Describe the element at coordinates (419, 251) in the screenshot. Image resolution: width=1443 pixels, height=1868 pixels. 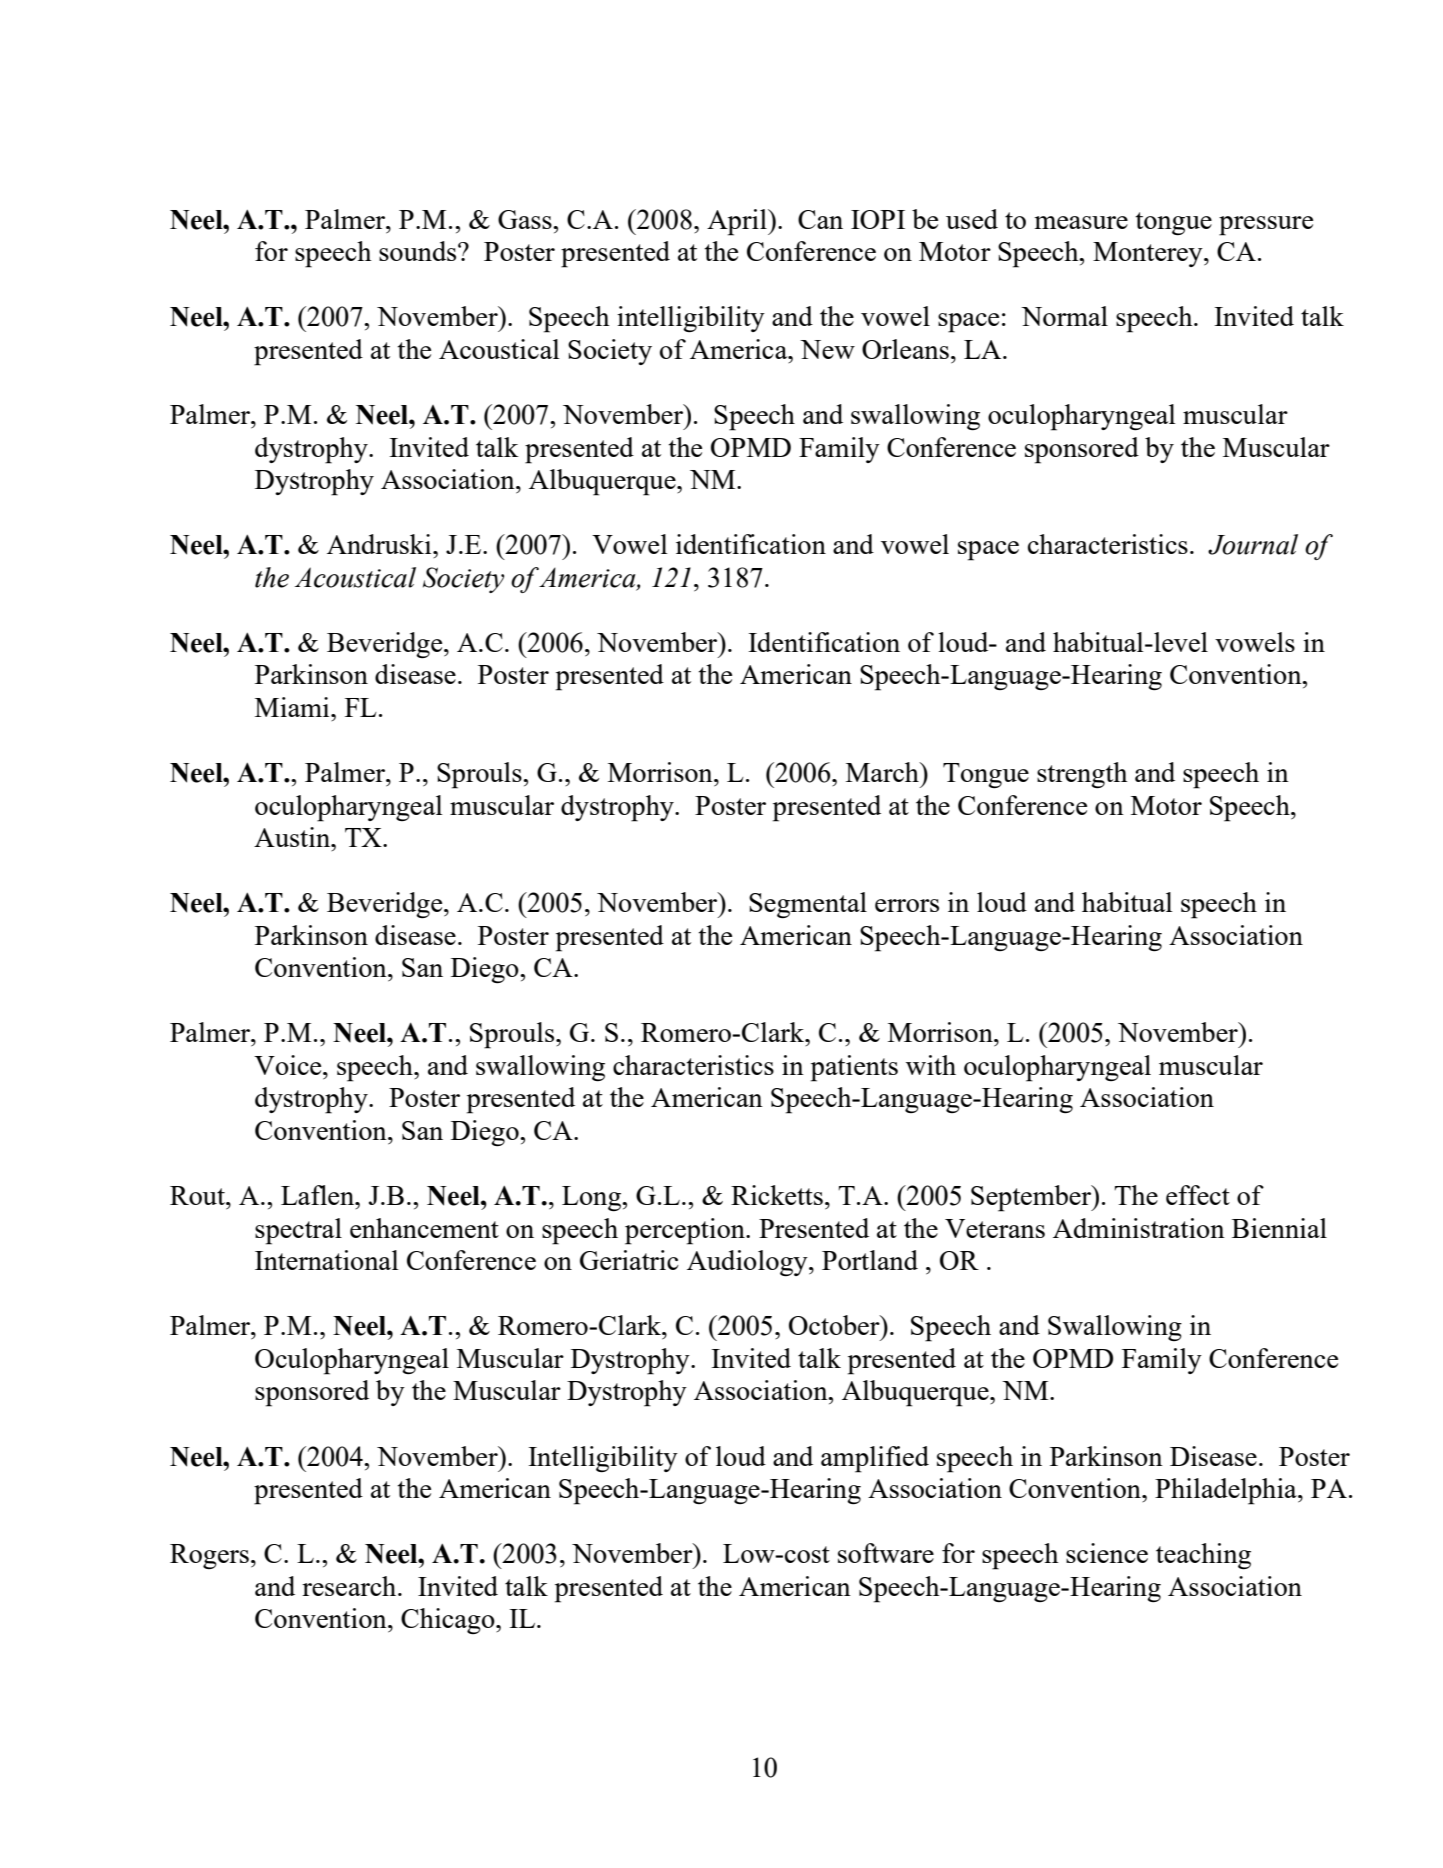
I see `sounds` at that location.
